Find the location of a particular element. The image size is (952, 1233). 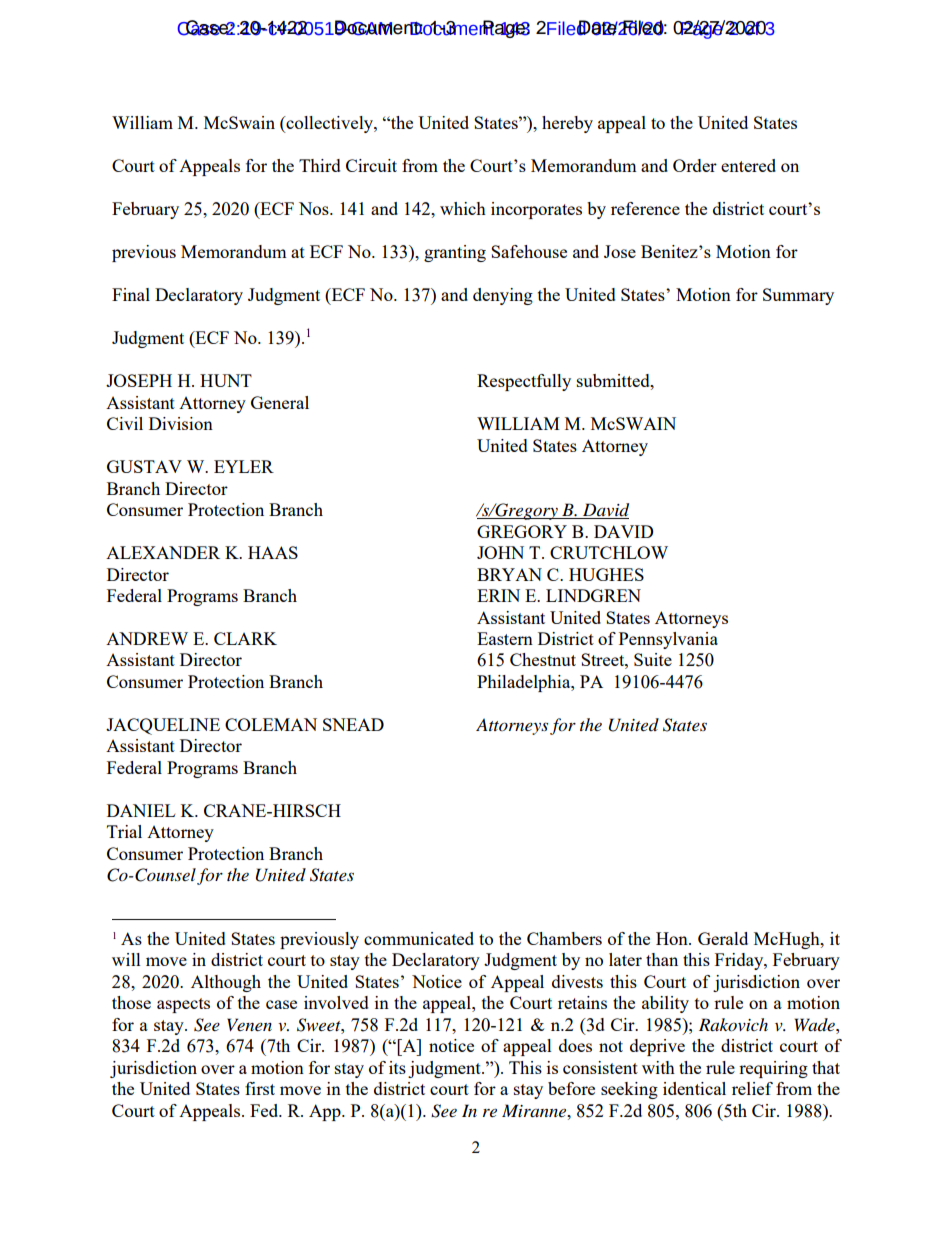

its is located at coordinates (397, 1067).
